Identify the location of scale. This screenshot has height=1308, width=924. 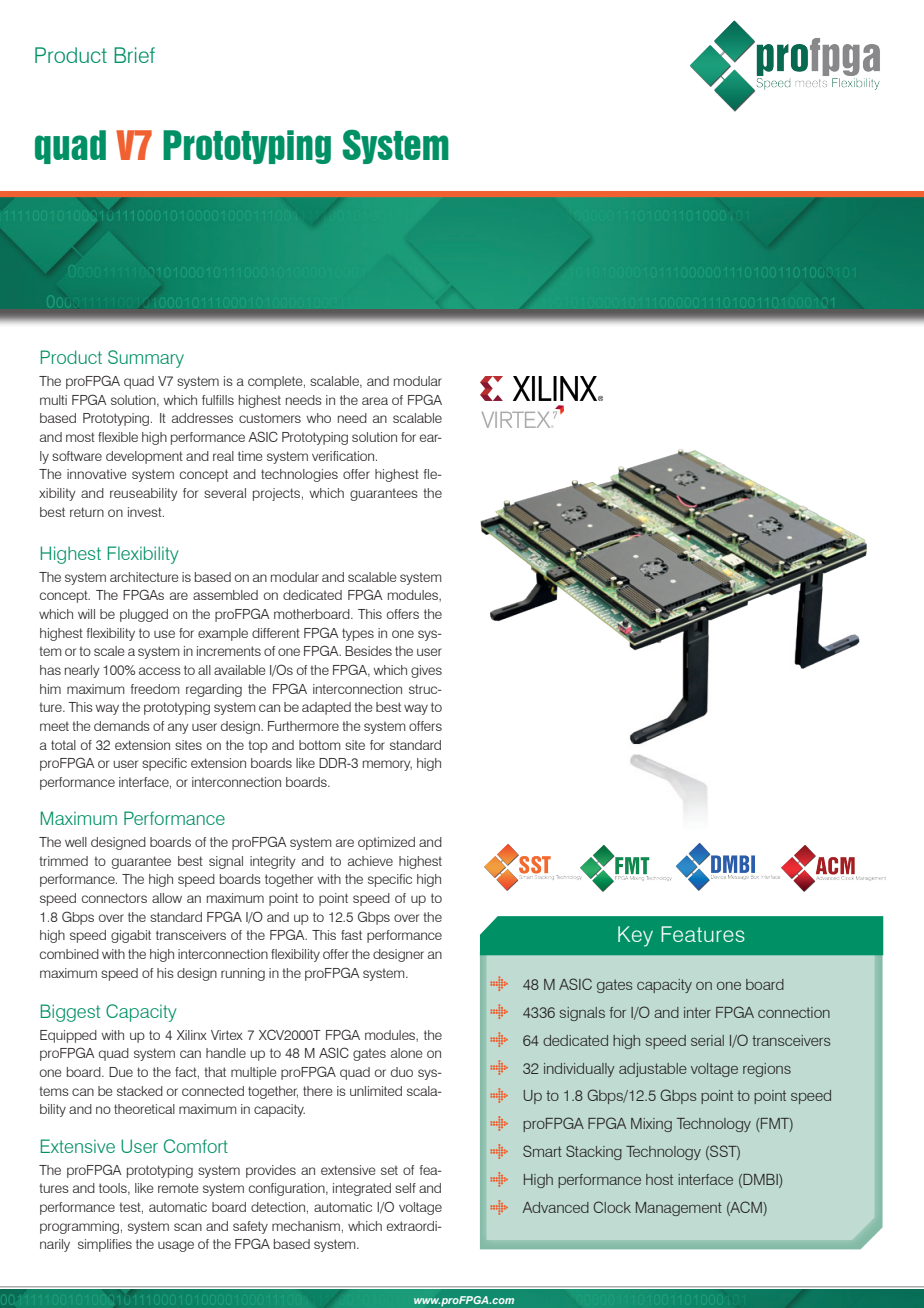
(109, 651).
